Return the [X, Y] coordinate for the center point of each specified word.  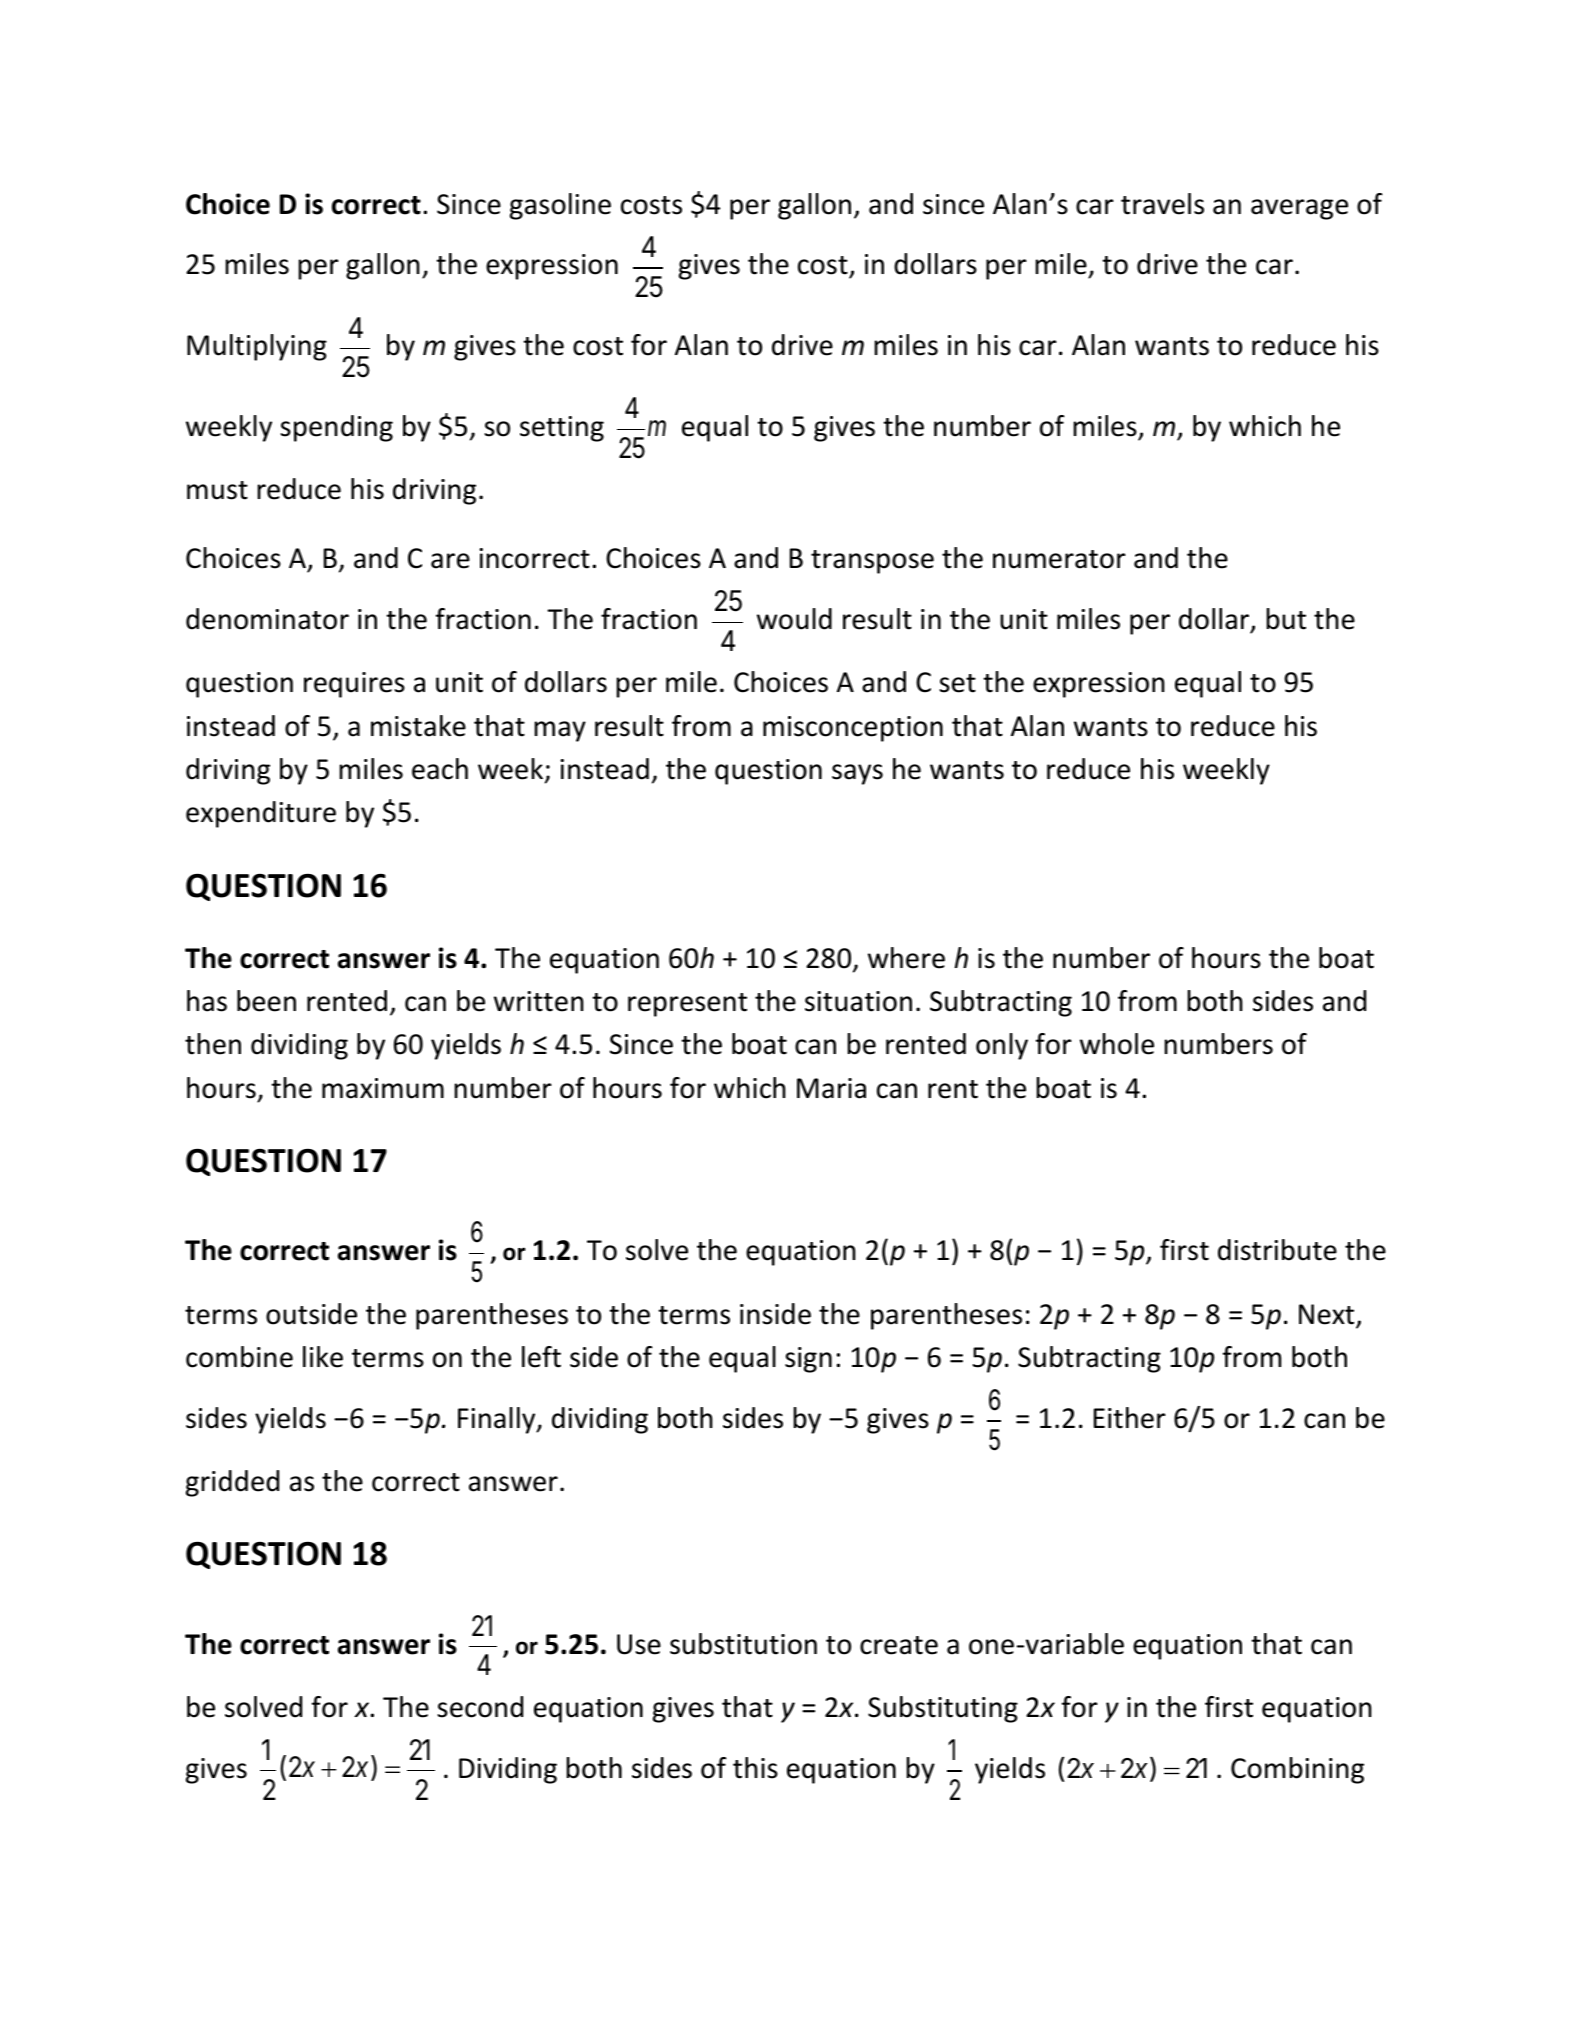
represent [687, 1005]
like [323, 1357]
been [266, 1001]
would [794, 619]
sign [808, 1360]
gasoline [560, 206]
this [755, 1768]
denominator [267, 619]
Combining [1297, 1770]
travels [1162, 204]
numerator [1059, 559]
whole [1117, 1044]
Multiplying [257, 347]
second [480, 1707]
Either [1130, 1418]
